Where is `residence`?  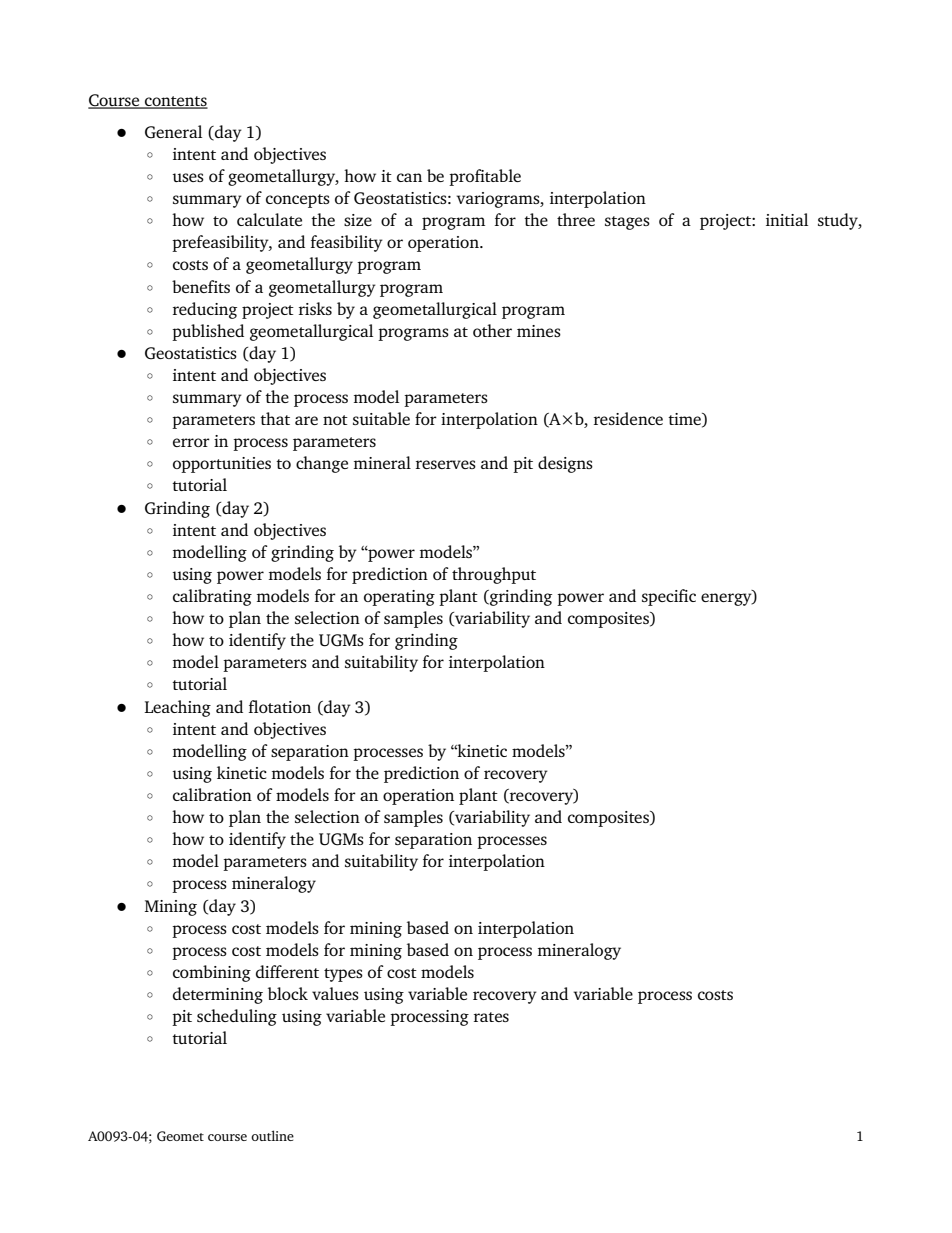 residence is located at coordinates (628, 418).
